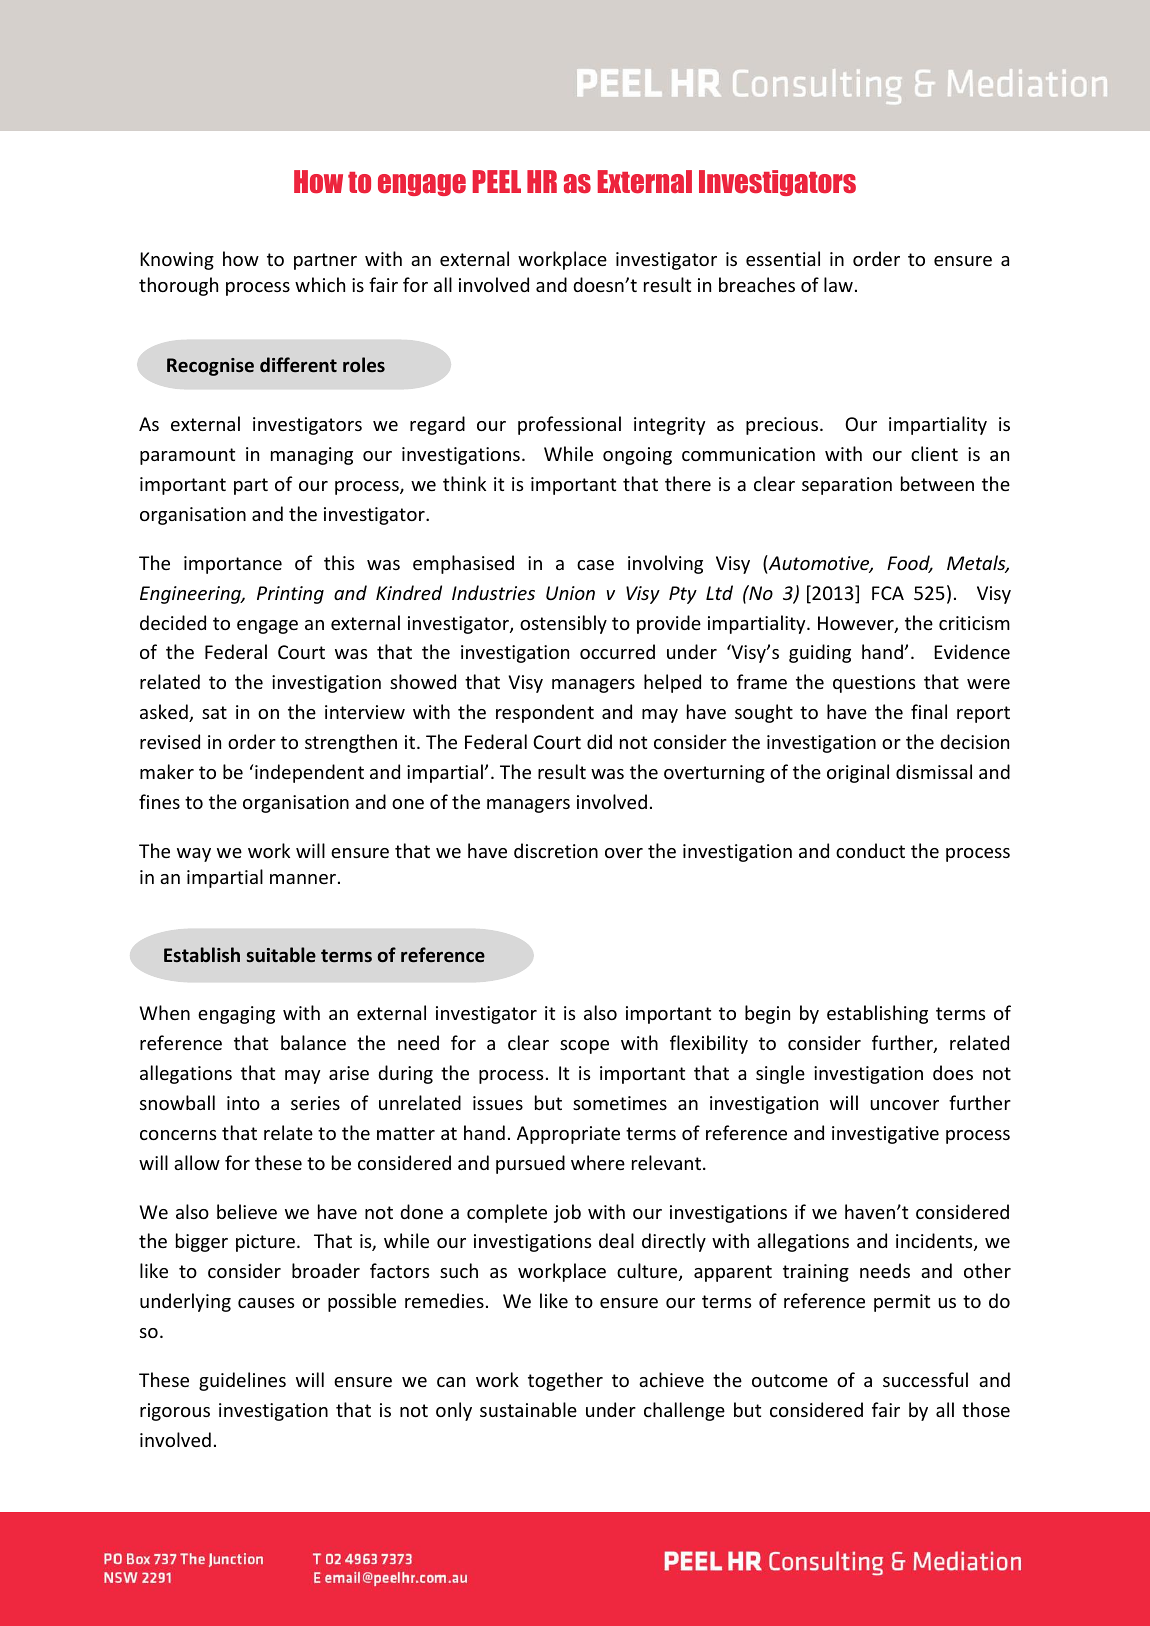 The image size is (1150, 1626). Describe the element at coordinates (565, 1381) in the document. I see `together` at that location.
